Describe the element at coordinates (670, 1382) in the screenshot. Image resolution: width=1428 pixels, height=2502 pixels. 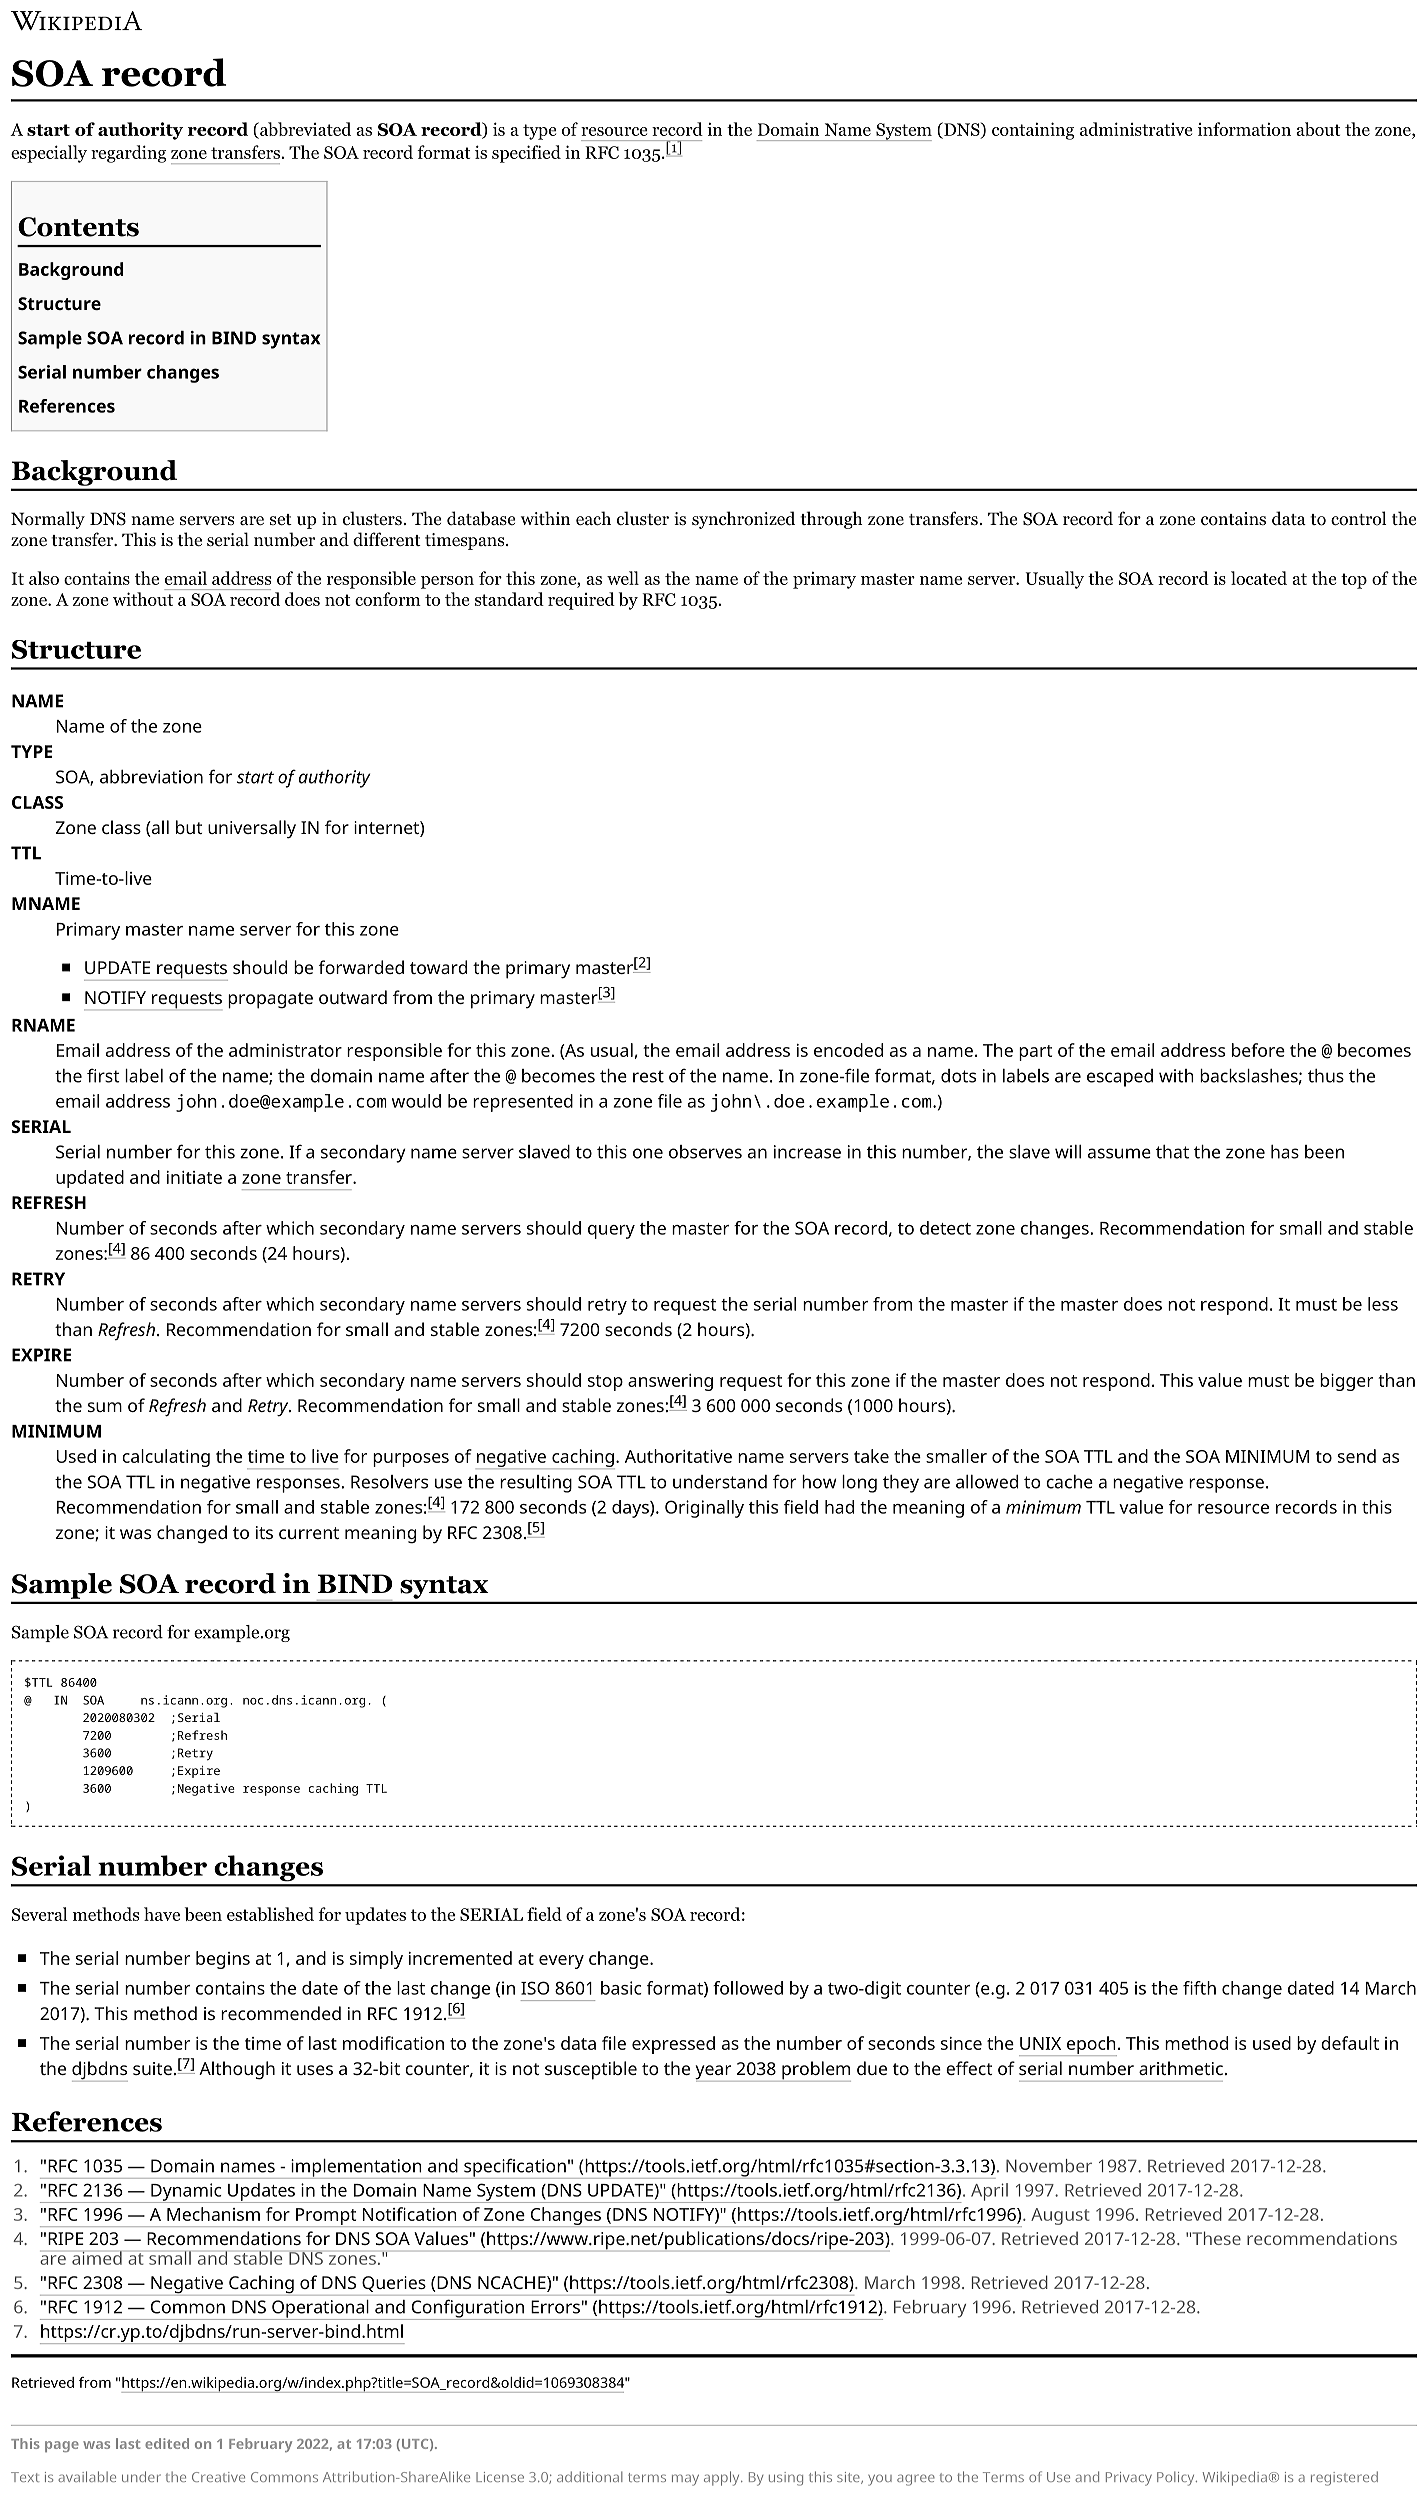
I see `answering` at that location.
